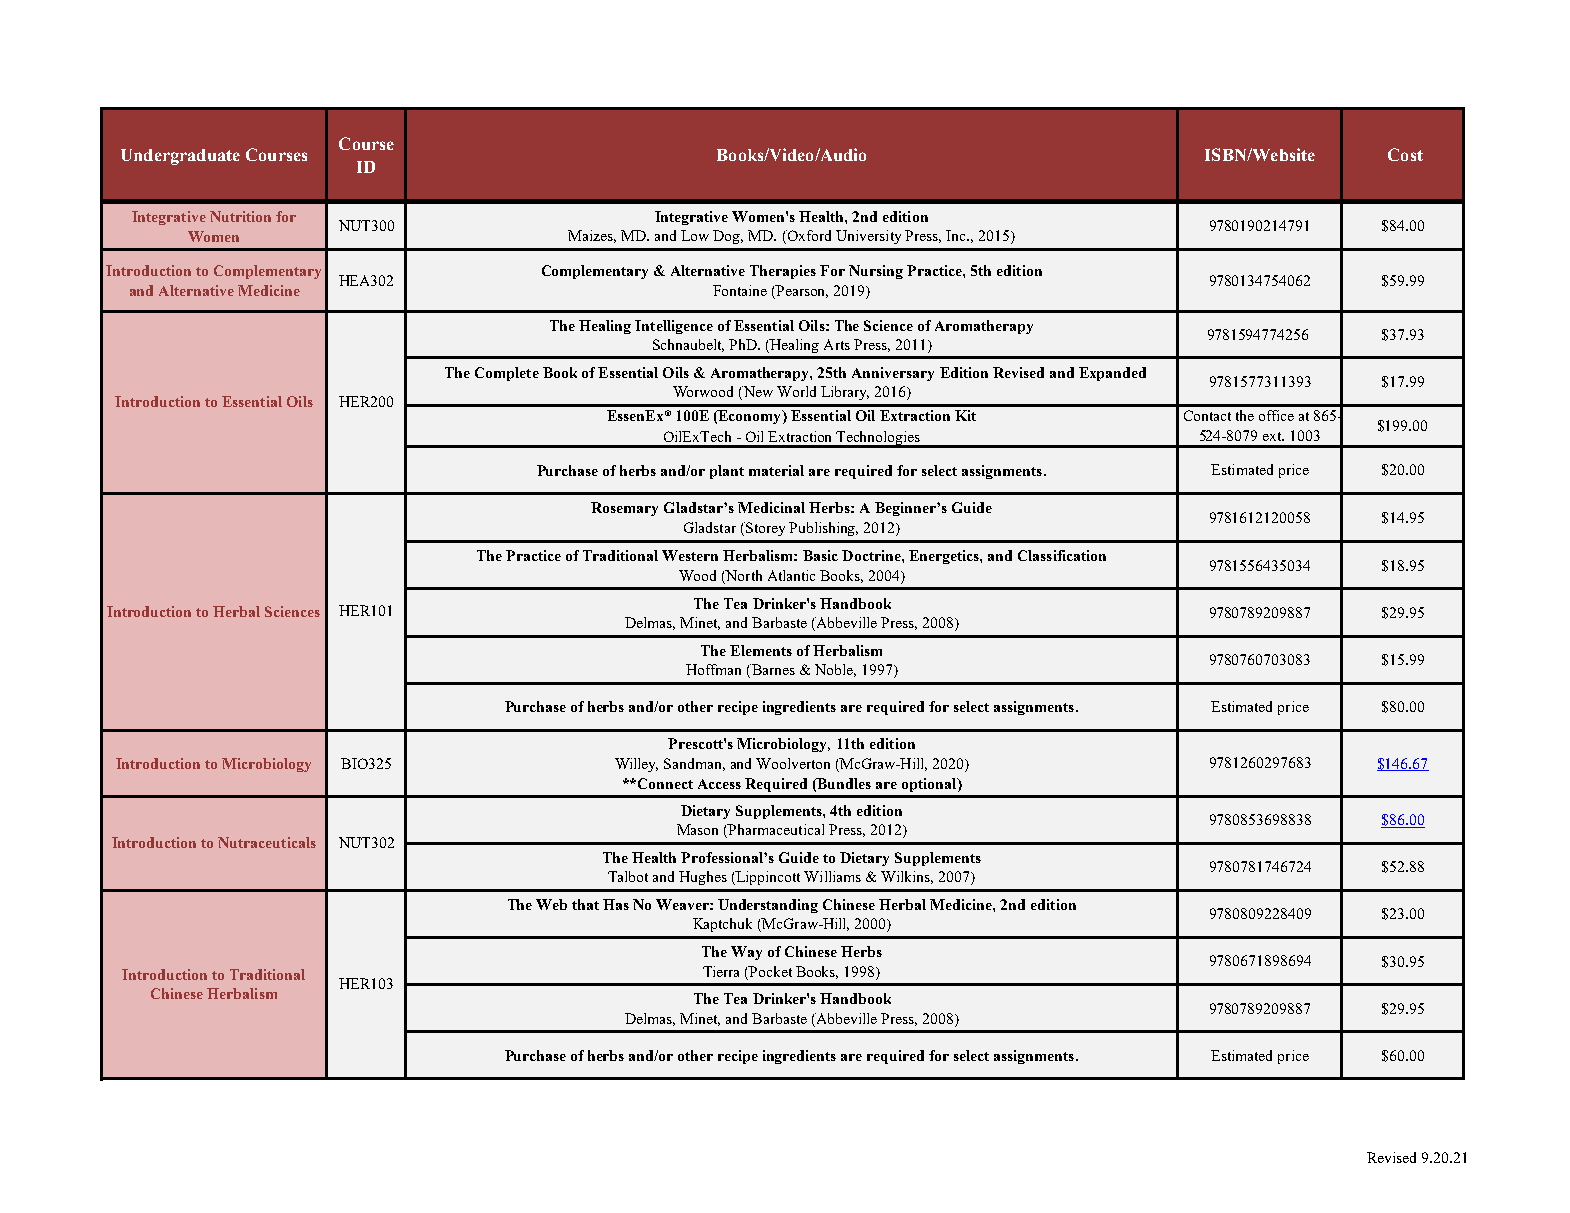 Image resolution: width=1570 pixels, height=1213 pixels. Describe the element at coordinates (1405, 154) in the screenshot. I see `Cost` at that location.
